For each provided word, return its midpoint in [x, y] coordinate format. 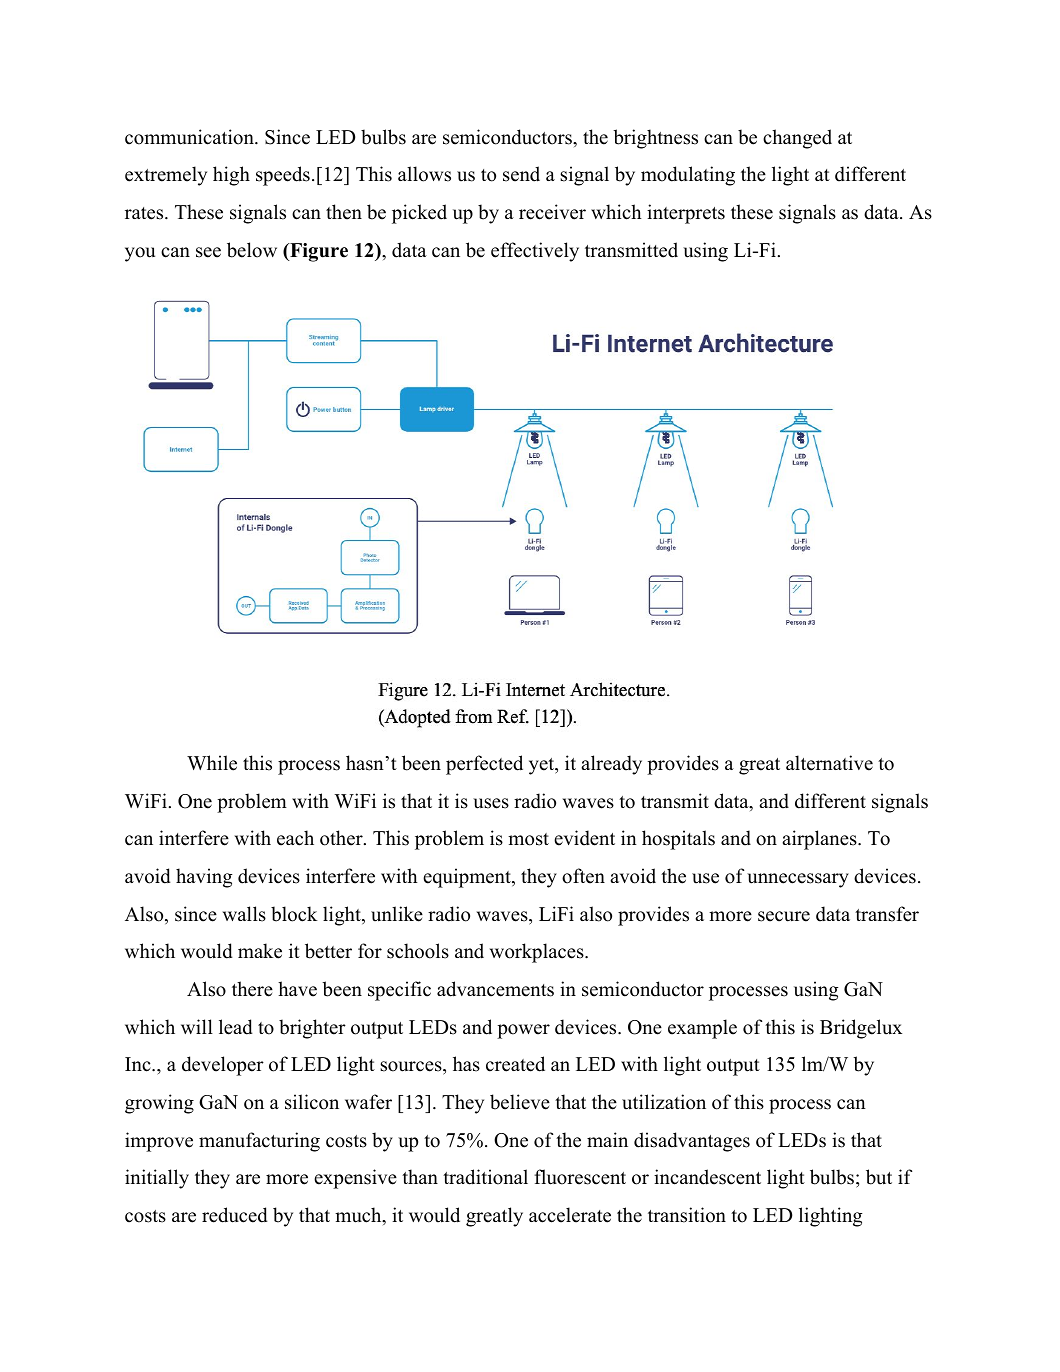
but [879, 1177]
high [231, 176]
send [521, 174]
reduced [235, 1215]
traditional [485, 1177]
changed [797, 139]
